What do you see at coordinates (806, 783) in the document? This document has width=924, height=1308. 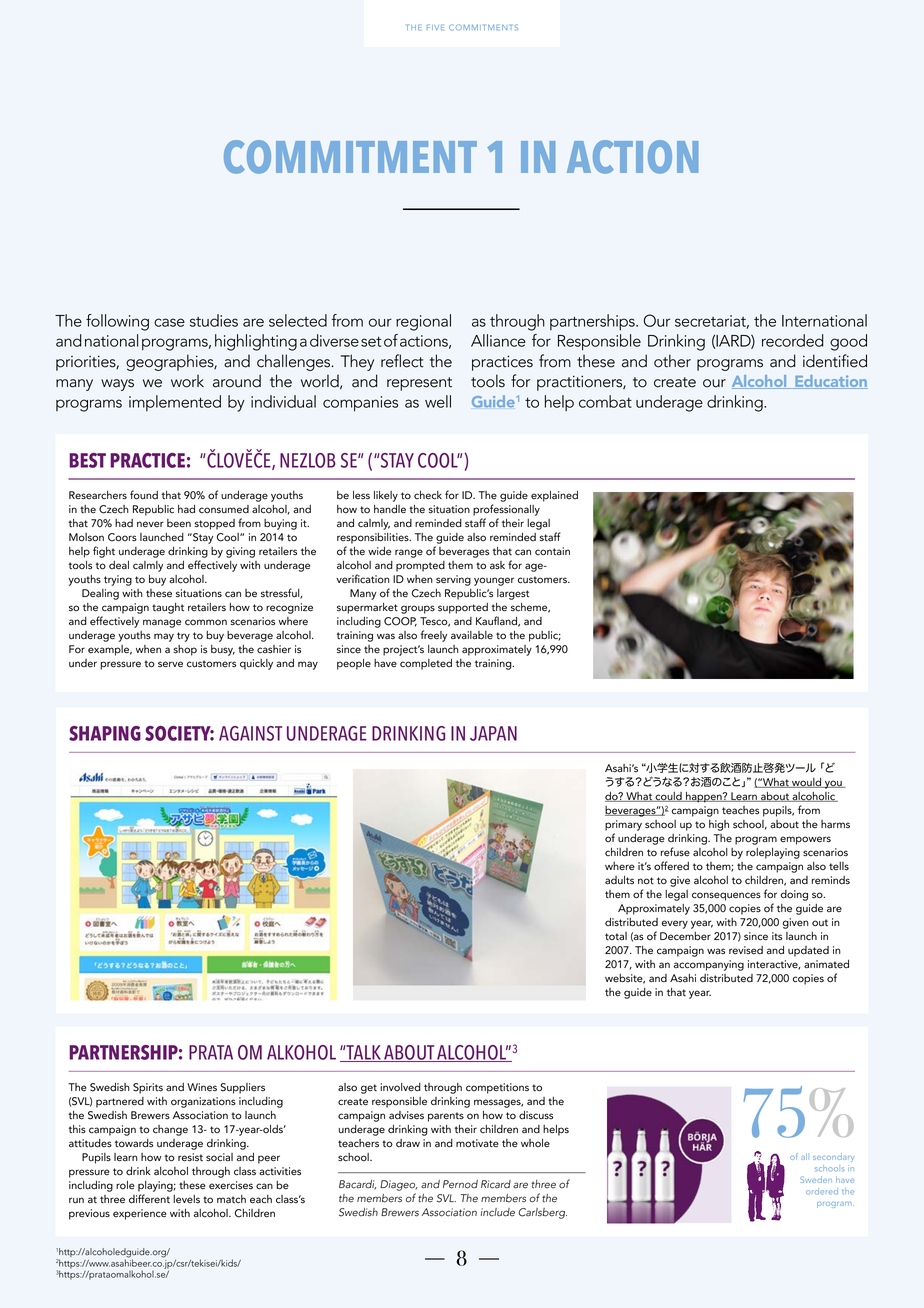 I see `would` at bounding box center [806, 783].
